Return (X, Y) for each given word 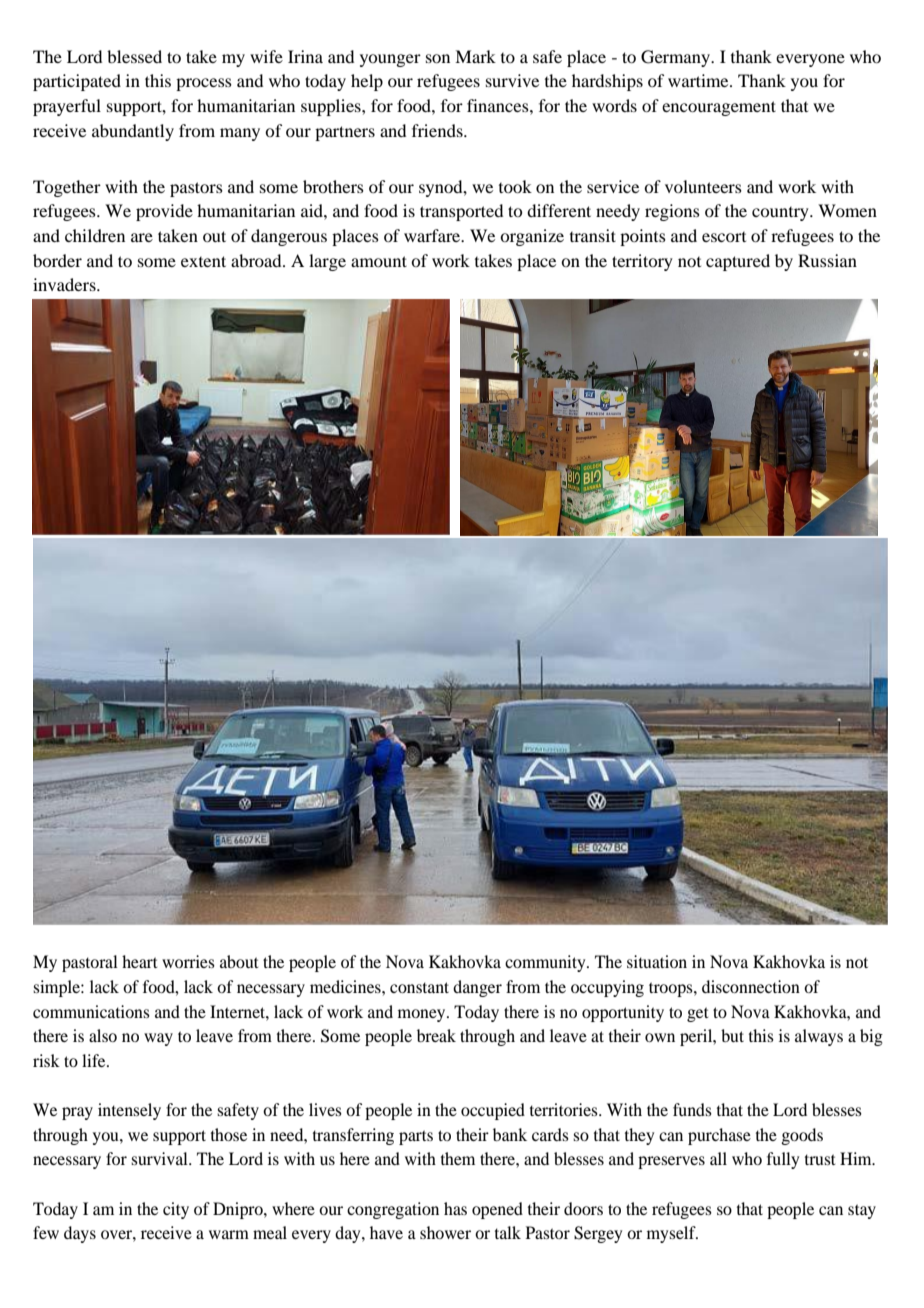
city (176, 1210)
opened (497, 1210)
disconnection (751, 986)
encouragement (719, 108)
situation (657, 961)
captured (738, 262)
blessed (134, 56)
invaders (65, 284)
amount (379, 261)
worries (188, 961)
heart (140, 961)
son (438, 58)
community (546, 963)
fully (783, 1160)
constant (419, 987)
